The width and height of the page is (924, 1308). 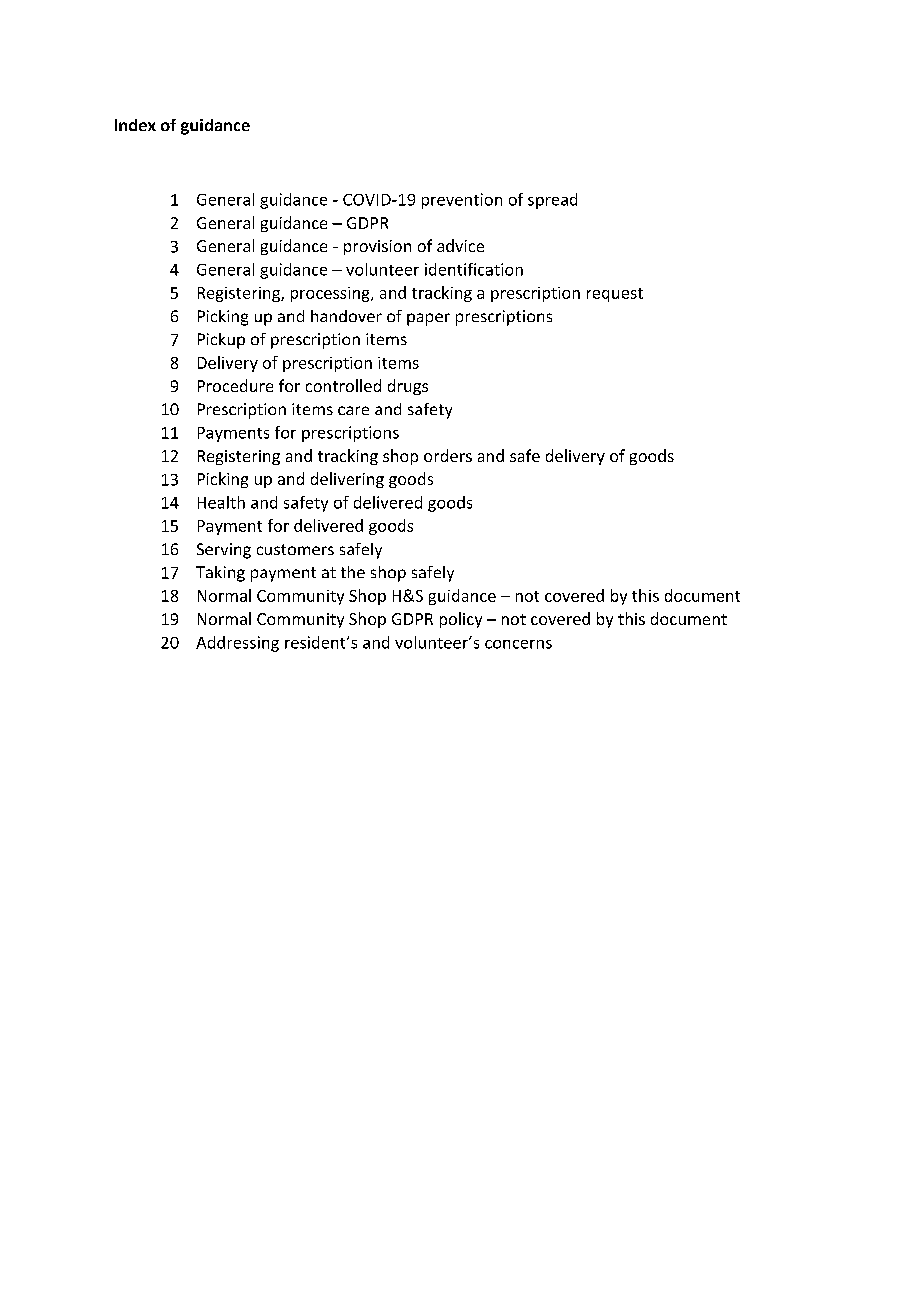 What do you see at coordinates (462, 201) in the page?
I see `prevention` at bounding box center [462, 201].
